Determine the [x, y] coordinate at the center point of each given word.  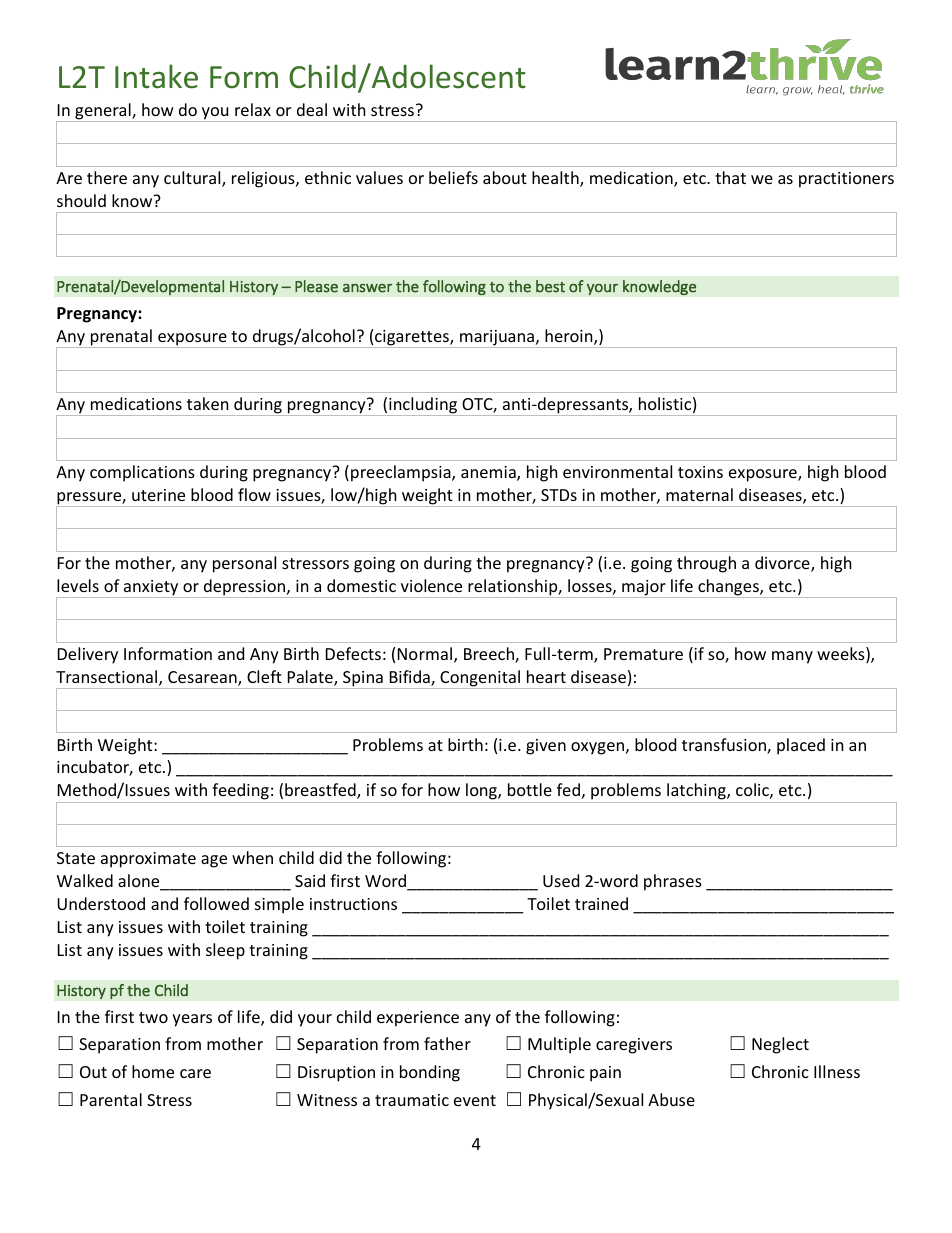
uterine [158, 495]
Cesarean [203, 678]
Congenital [480, 679]
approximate [148, 860]
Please [316, 286]
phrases [673, 882]
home [153, 1071]
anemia [489, 473]
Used [561, 880]
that [730, 177]
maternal [699, 494]
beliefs [453, 177]
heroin [570, 337]
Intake [156, 76]
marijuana [497, 339]
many [792, 657]
